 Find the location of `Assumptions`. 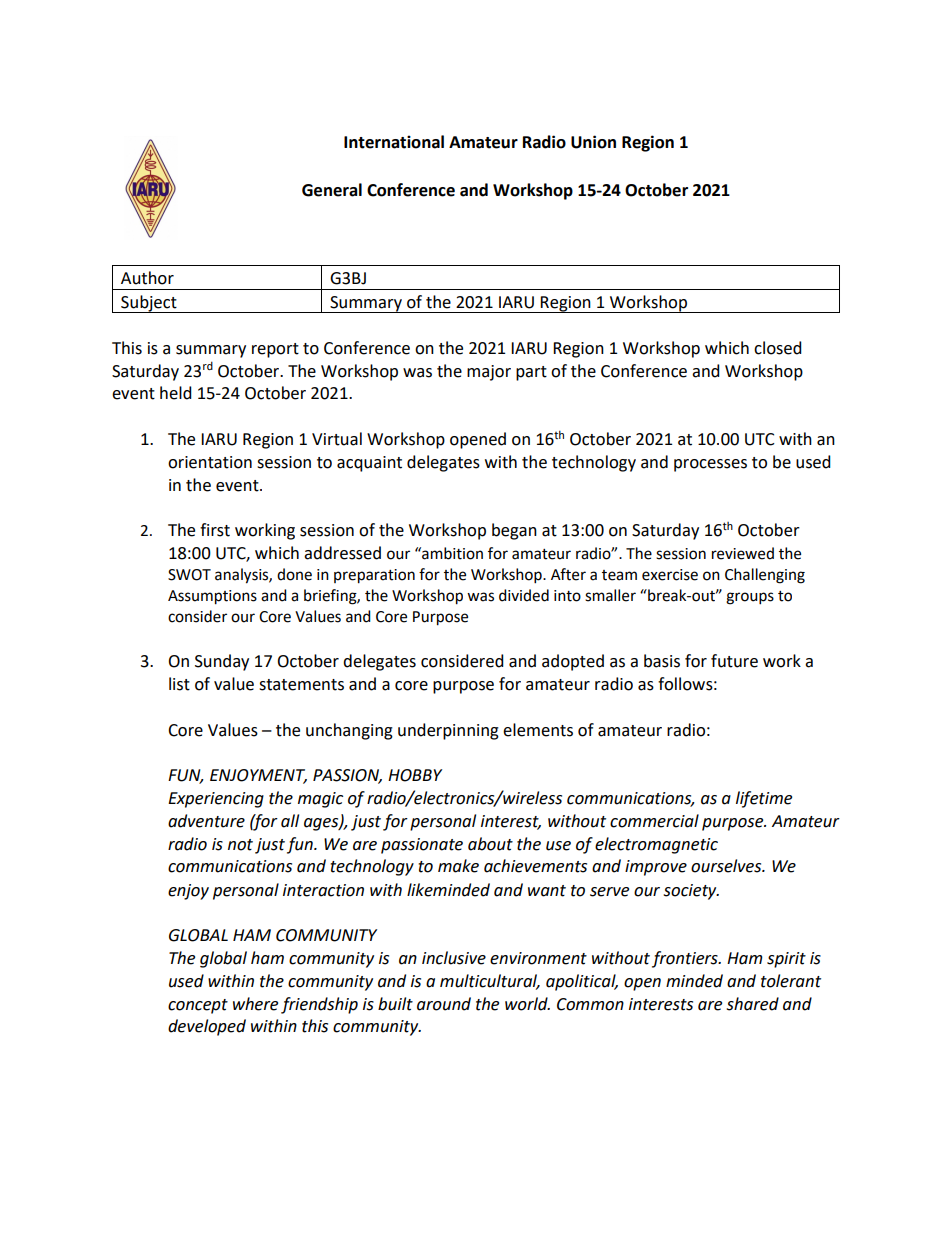

Assumptions is located at coordinates (212, 597).
